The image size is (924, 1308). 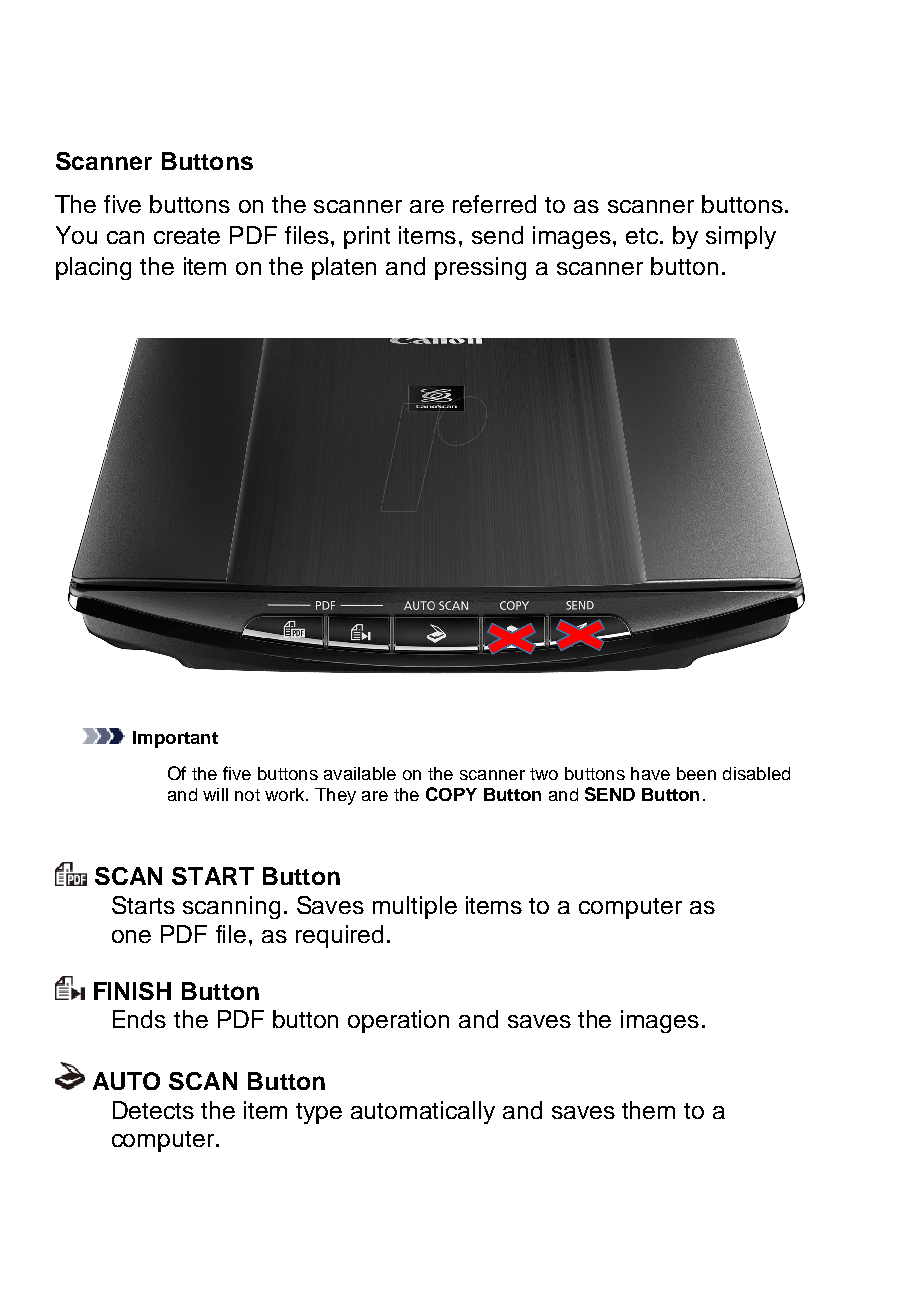 I want to click on Detects, so click(x=153, y=1110).
